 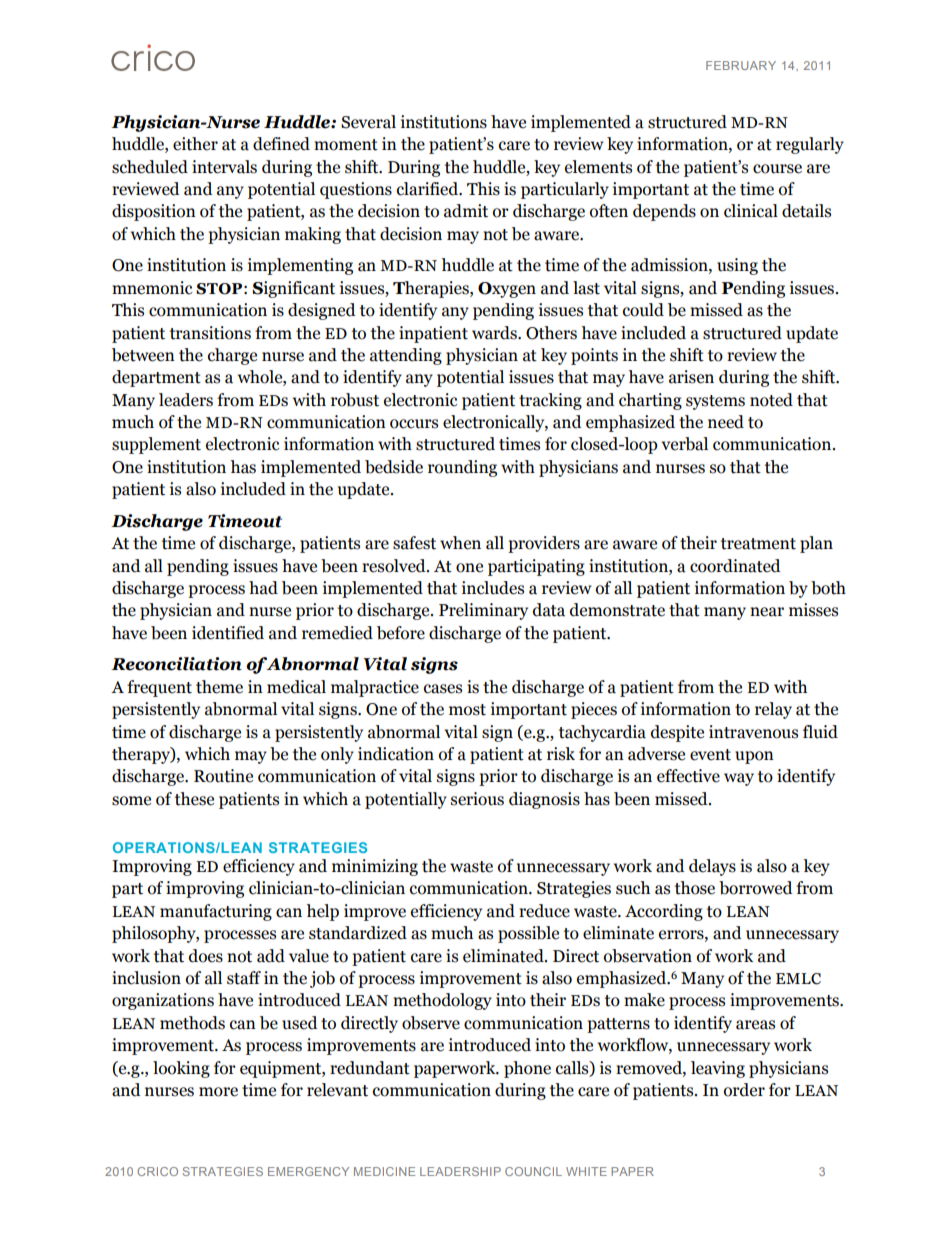 I want to click on Routine, so click(x=223, y=776).
